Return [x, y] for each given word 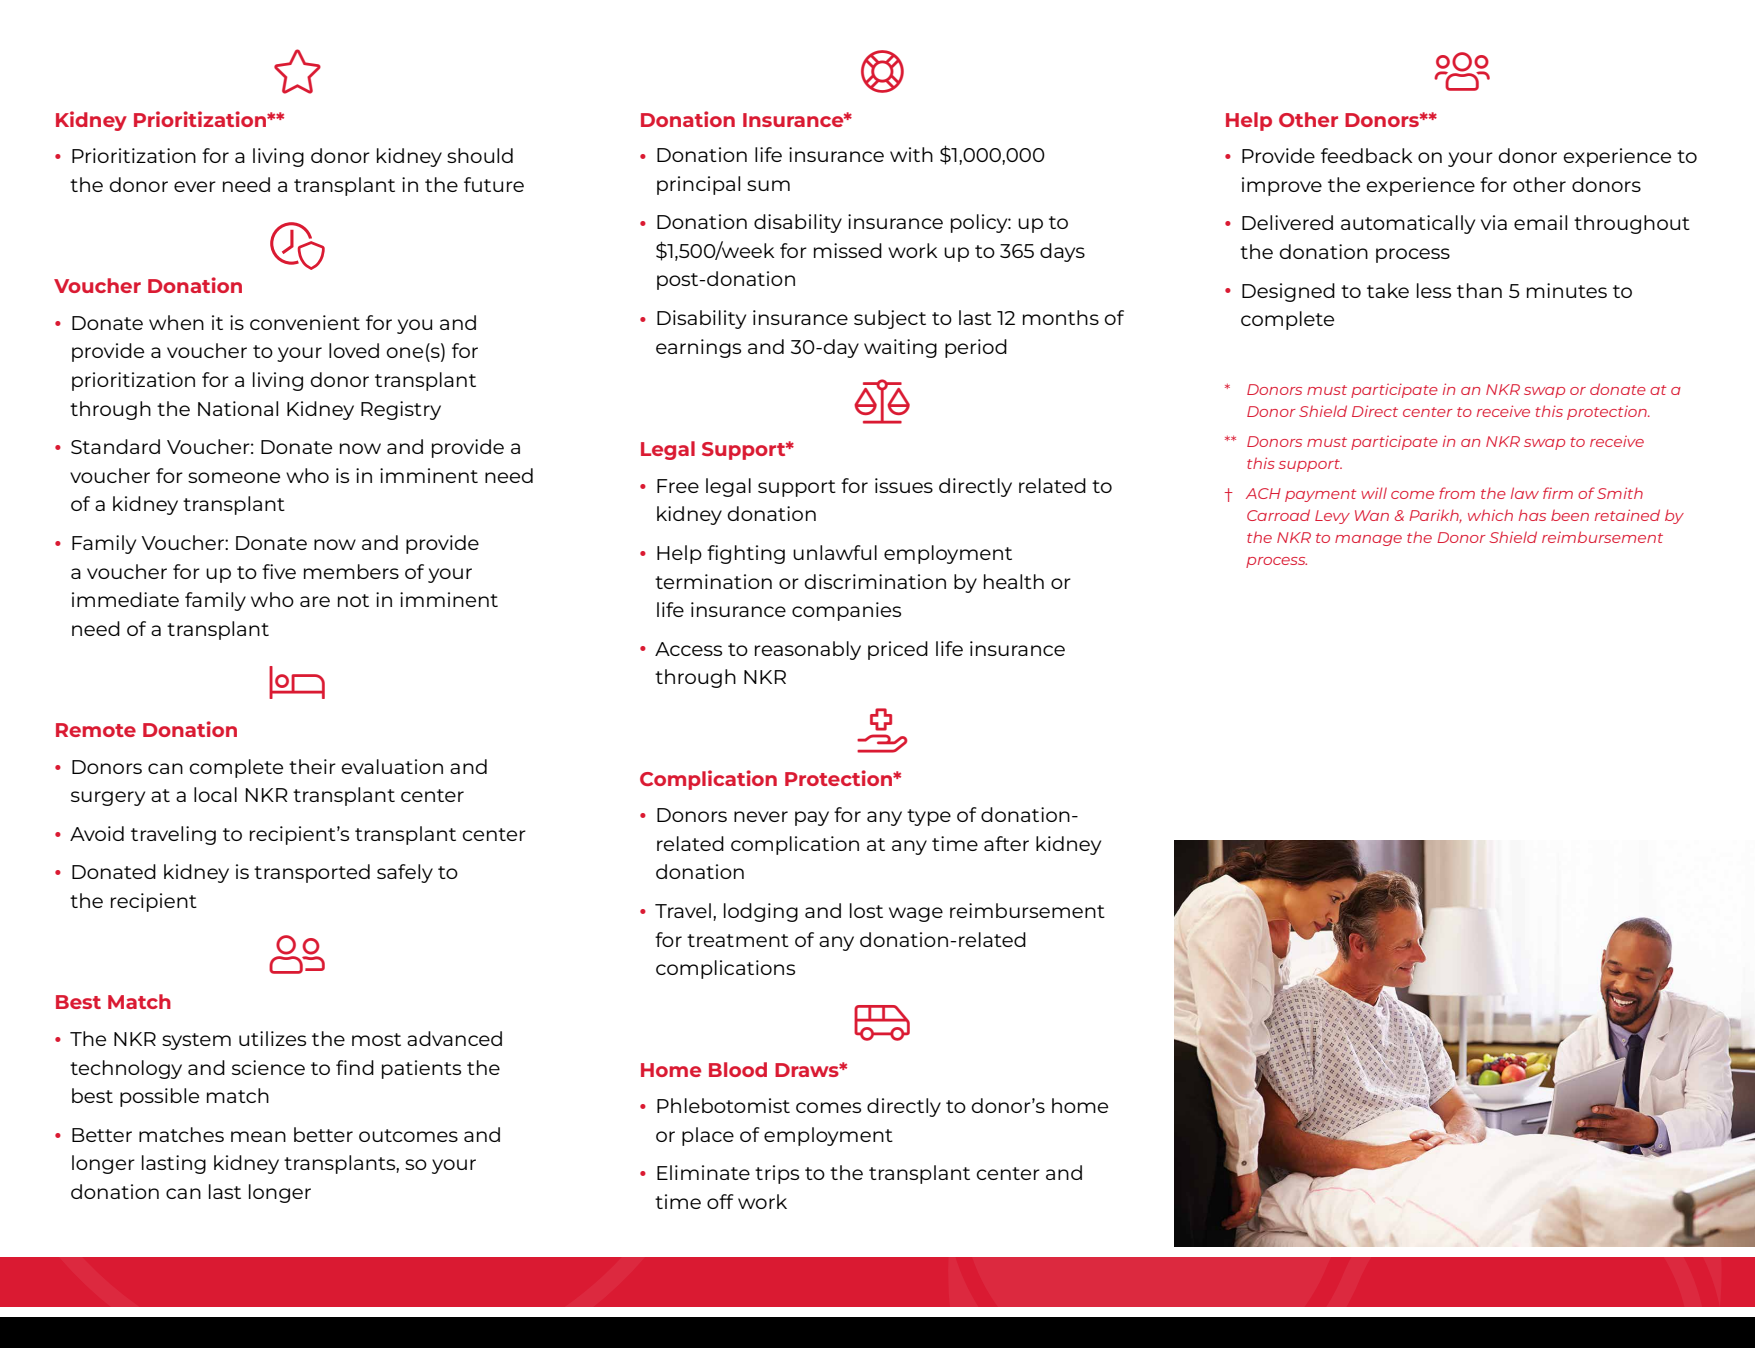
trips [777, 1174]
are [315, 601]
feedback [1367, 155]
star [297, 71]
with [911, 154]
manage [1368, 540]
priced [898, 650]
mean [258, 1136]
